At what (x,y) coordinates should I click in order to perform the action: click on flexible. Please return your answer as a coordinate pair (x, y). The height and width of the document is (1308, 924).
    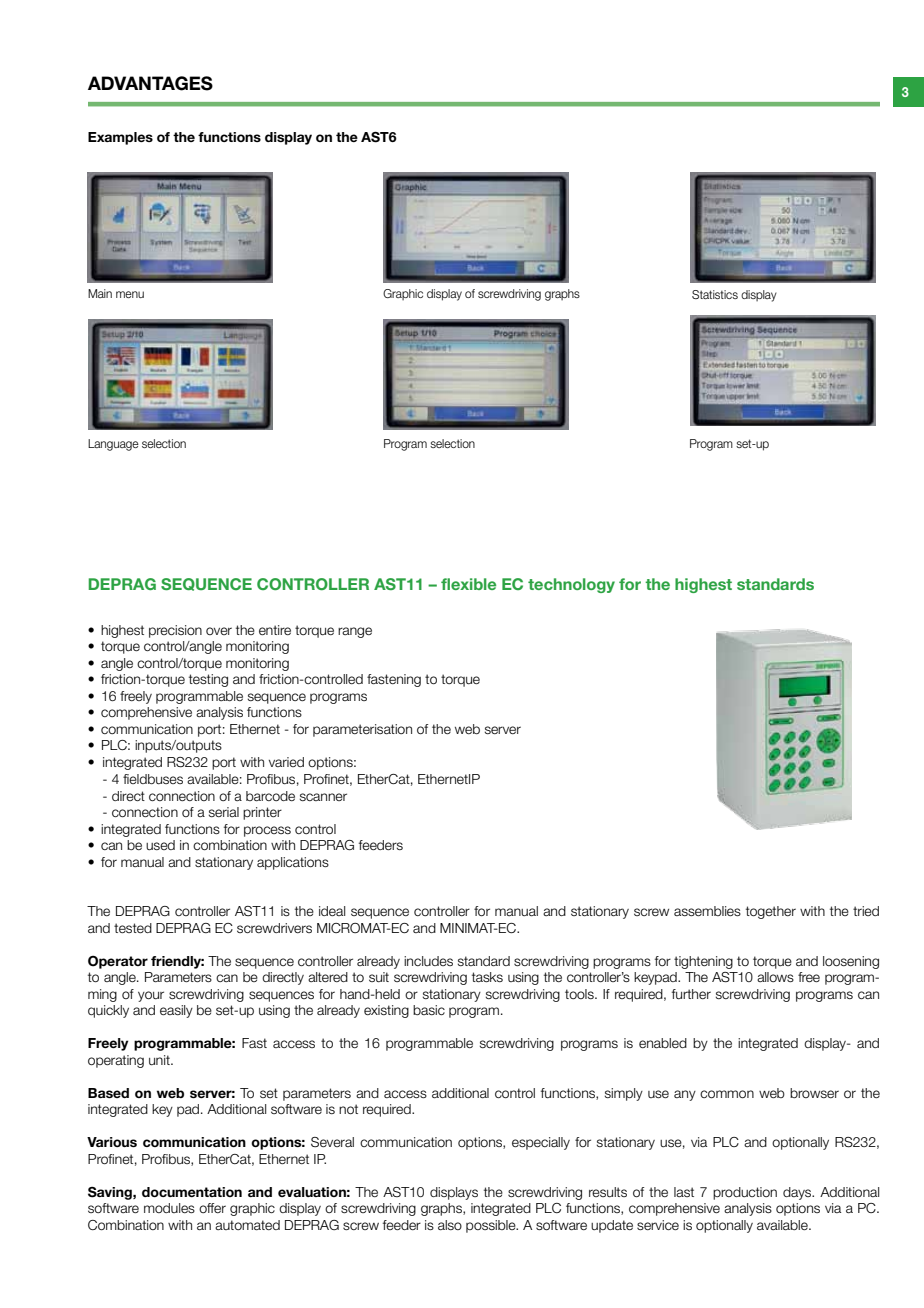
    Looking at the image, I should click on (468, 584).
